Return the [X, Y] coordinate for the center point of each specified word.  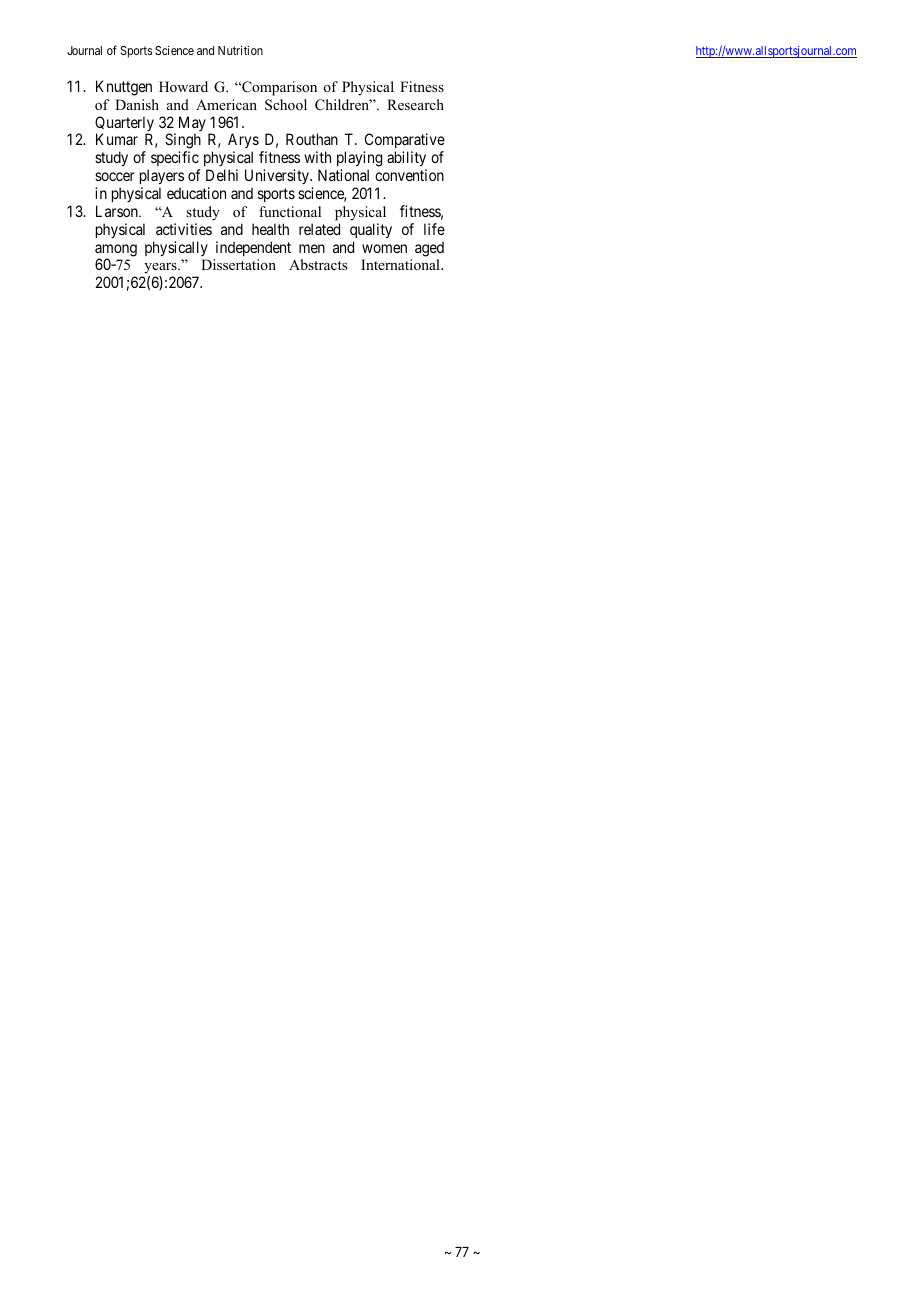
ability [407, 160]
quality [371, 230]
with [317, 157]
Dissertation [238, 264]
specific [176, 160]
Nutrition [240, 50]
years [160, 270]
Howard [183, 86]
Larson [118, 211]
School [286, 105]
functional [290, 211]
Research [415, 104]
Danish [137, 104]
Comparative [404, 142]
